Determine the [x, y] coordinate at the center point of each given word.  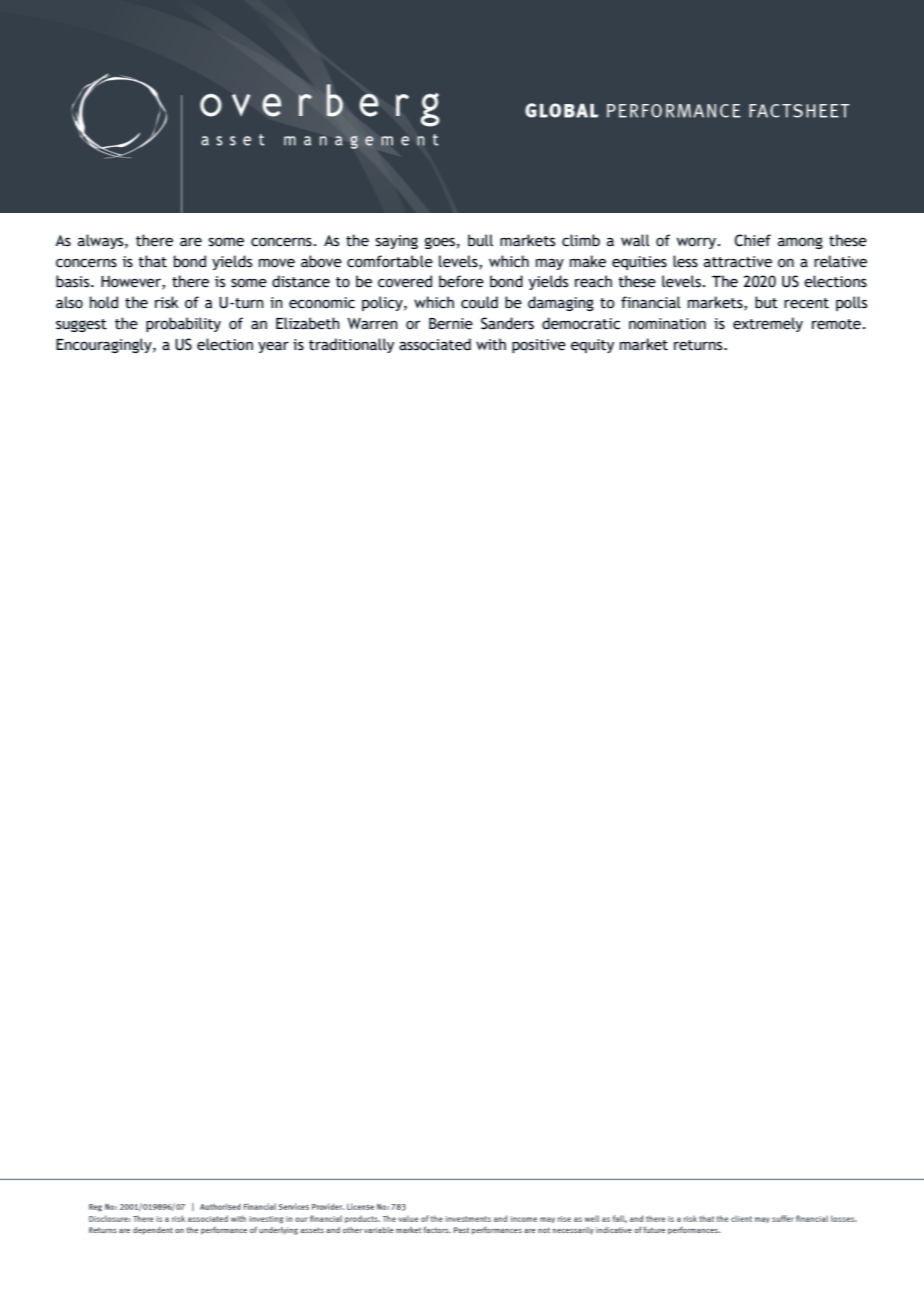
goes [440, 243]
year [273, 347]
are [191, 242]
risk [167, 302]
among [800, 243]
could [479, 302]
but [766, 302]
